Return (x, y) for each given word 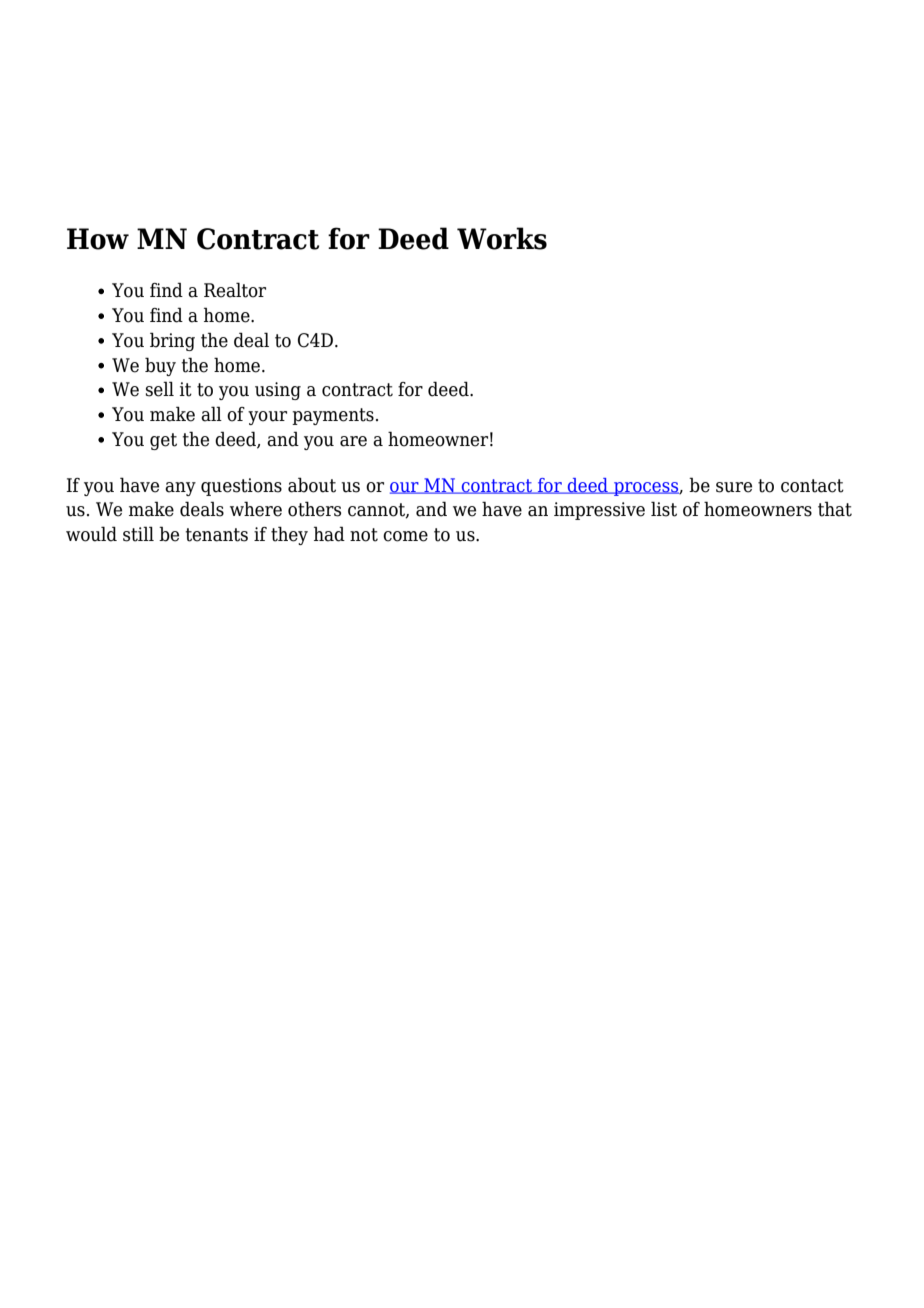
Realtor (235, 290)
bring (172, 341)
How (98, 239)
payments (333, 416)
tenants (217, 535)
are (353, 441)
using (278, 391)
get (163, 441)
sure (734, 487)
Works (502, 238)
